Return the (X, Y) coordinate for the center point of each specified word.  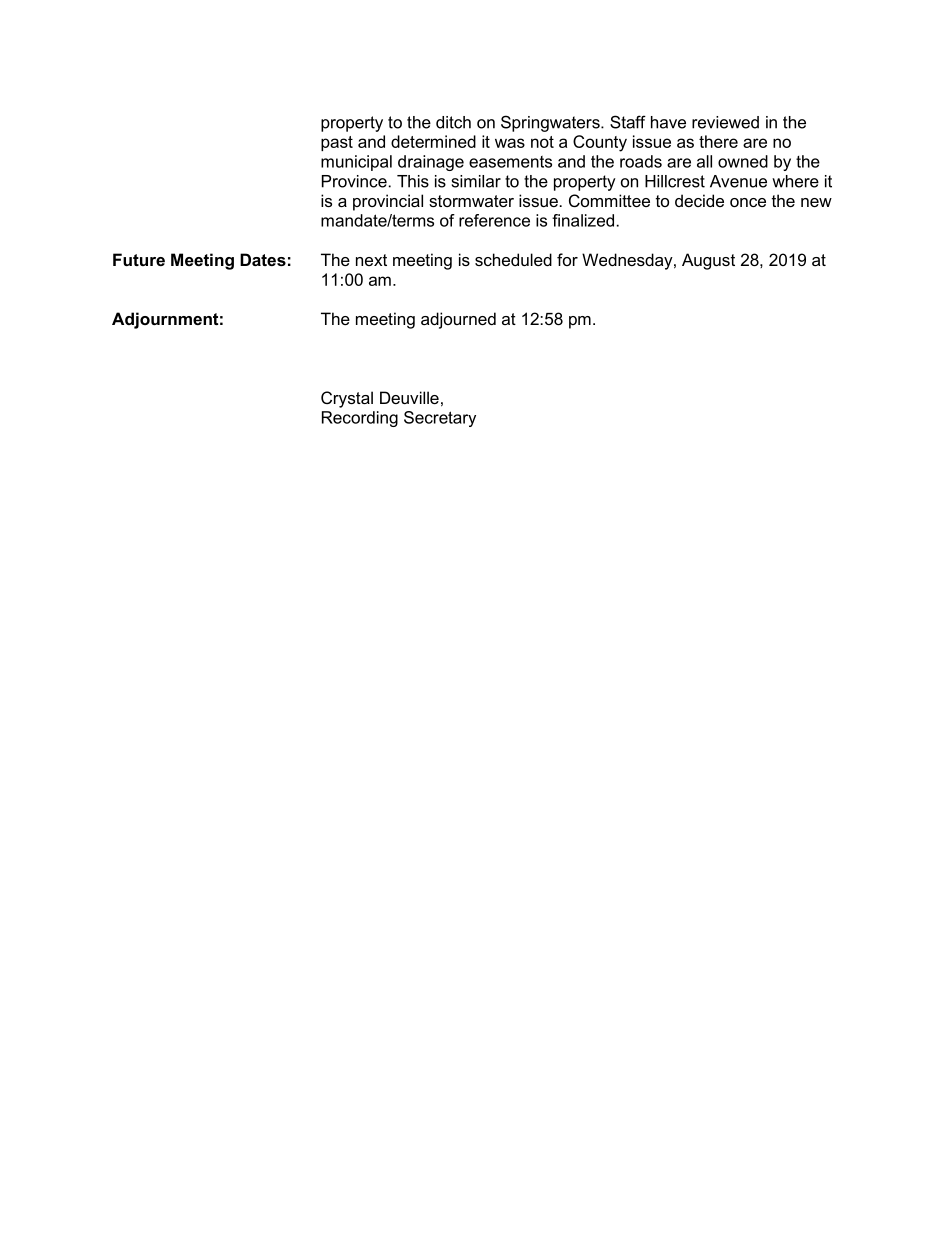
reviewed (725, 122)
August (708, 261)
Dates (263, 259)
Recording (360, 419)
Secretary (440, 419)
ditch (453, 122)
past (337, 143)
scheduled (513, 259)
